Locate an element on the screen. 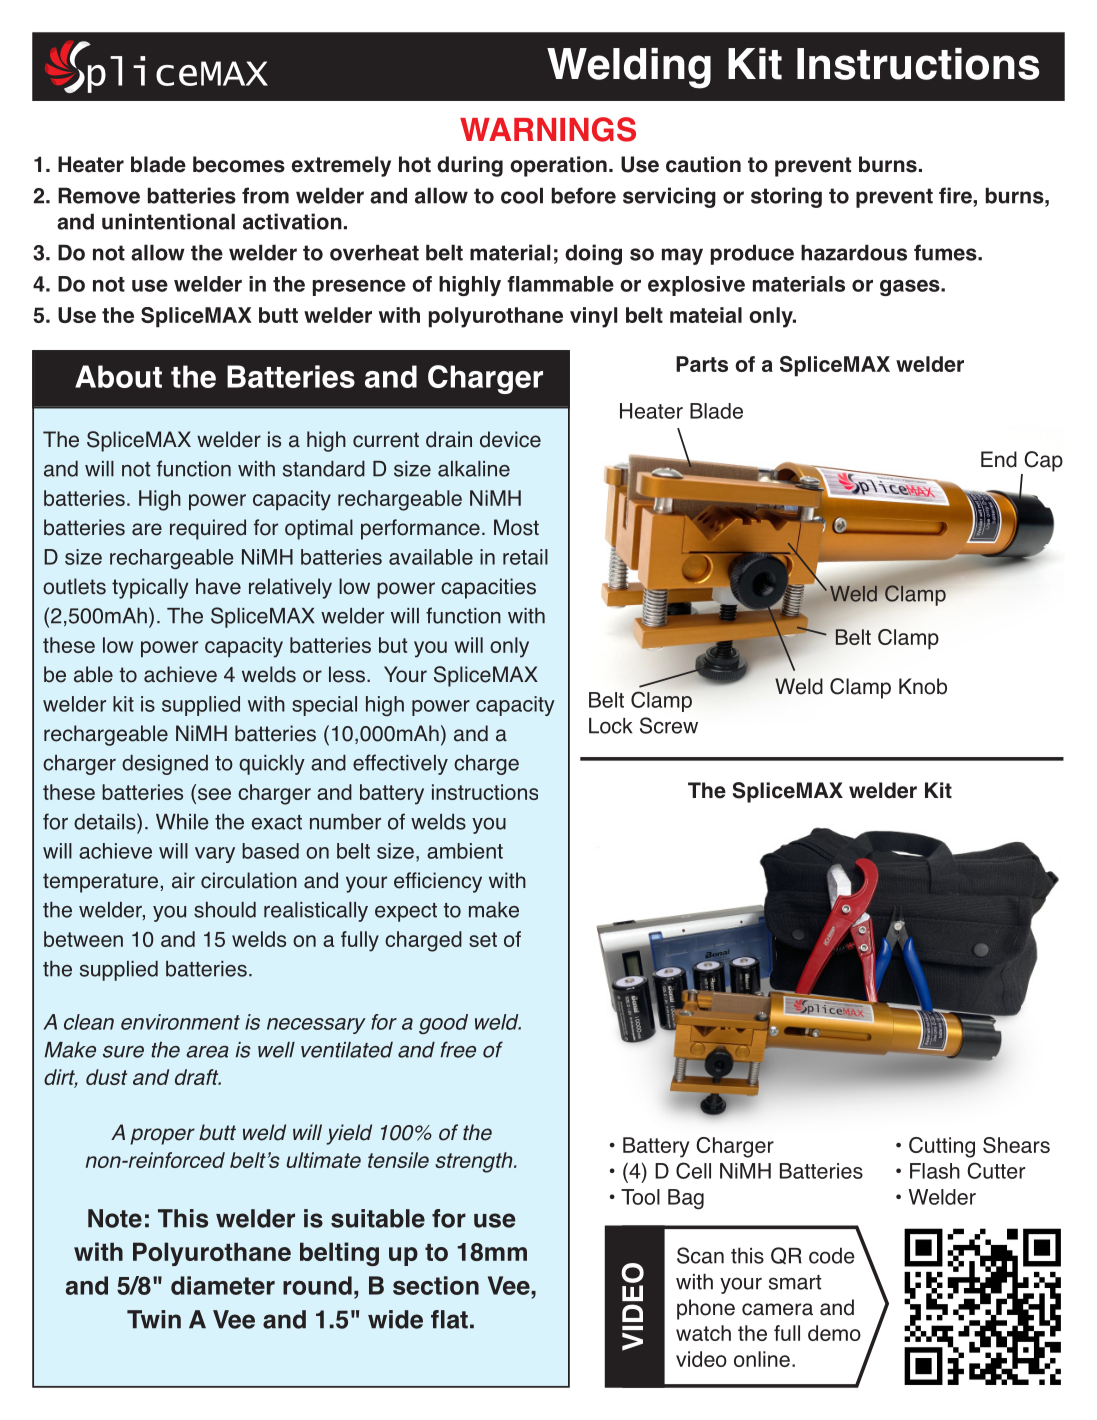 This screenshot has width=1097, height=1420. Lock is located at coordinates (610, 726).
